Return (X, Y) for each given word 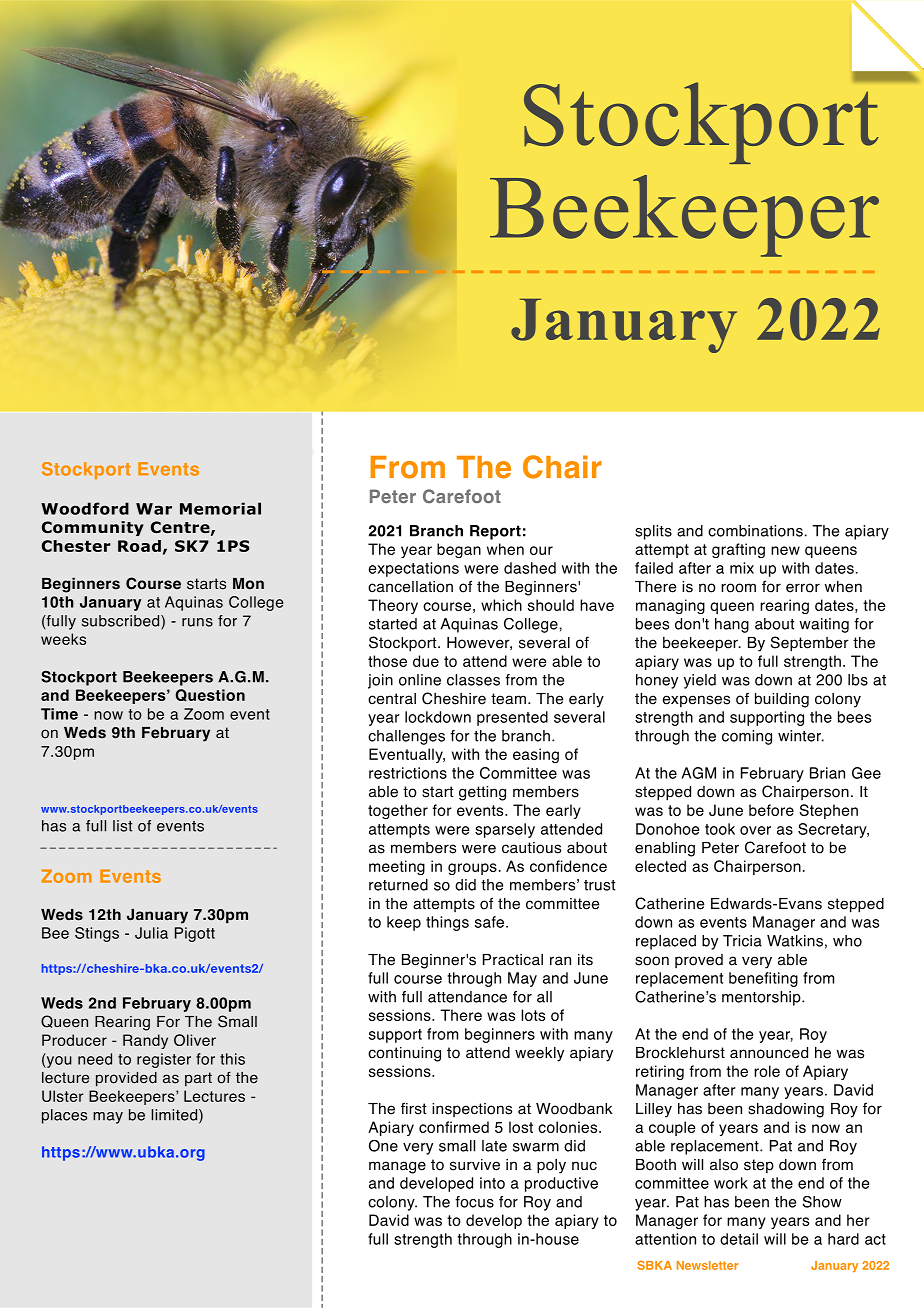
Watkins (795, 941)
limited (175, 1116)
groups (472, 869)
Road (139, 546)
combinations (755, 531)
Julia (151, 933)
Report (495, 532)
